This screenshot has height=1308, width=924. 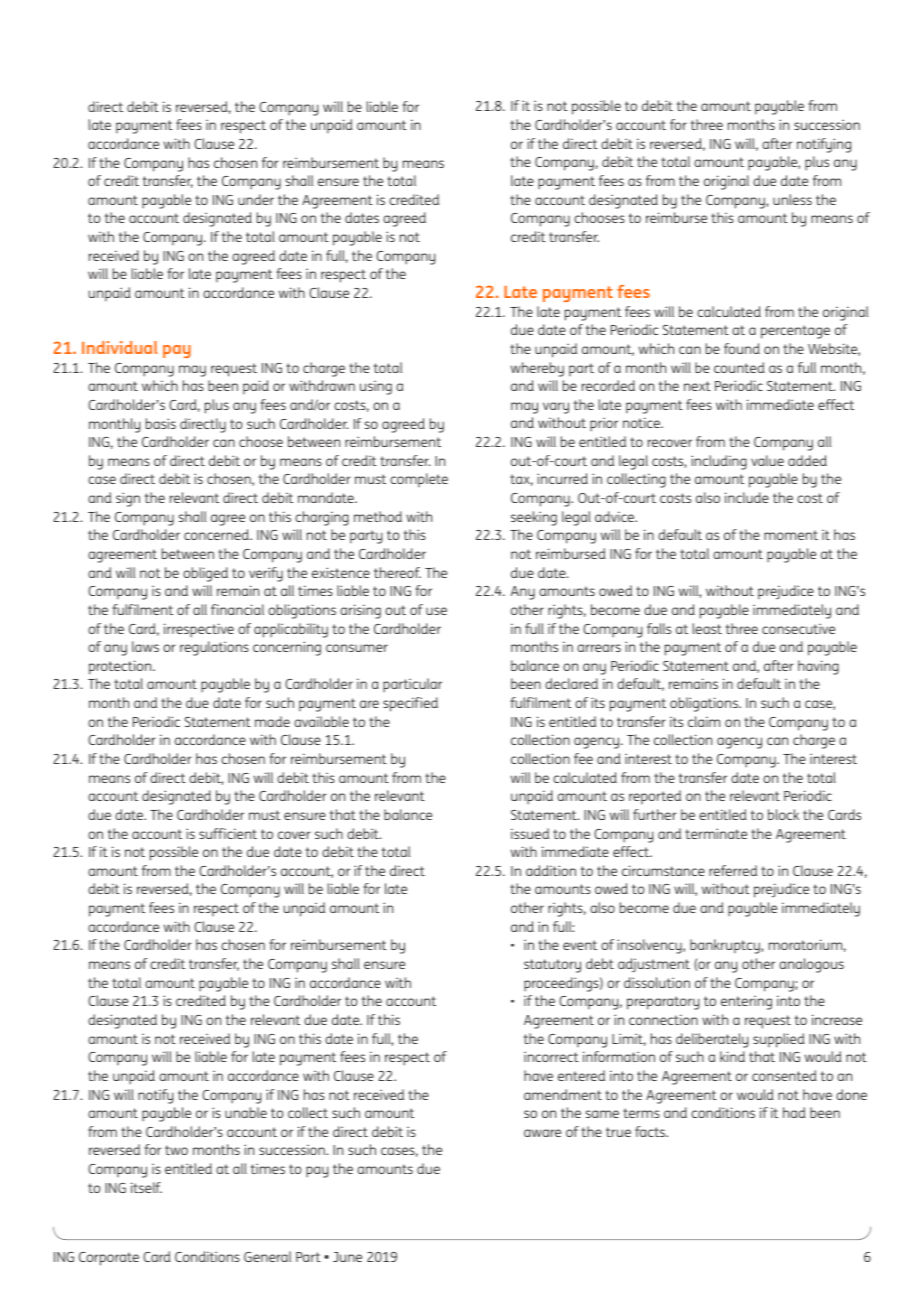 What do you see at coordinates (410, 704) in the screenshot?
I see `specified` at bounding box center [410, 704].
